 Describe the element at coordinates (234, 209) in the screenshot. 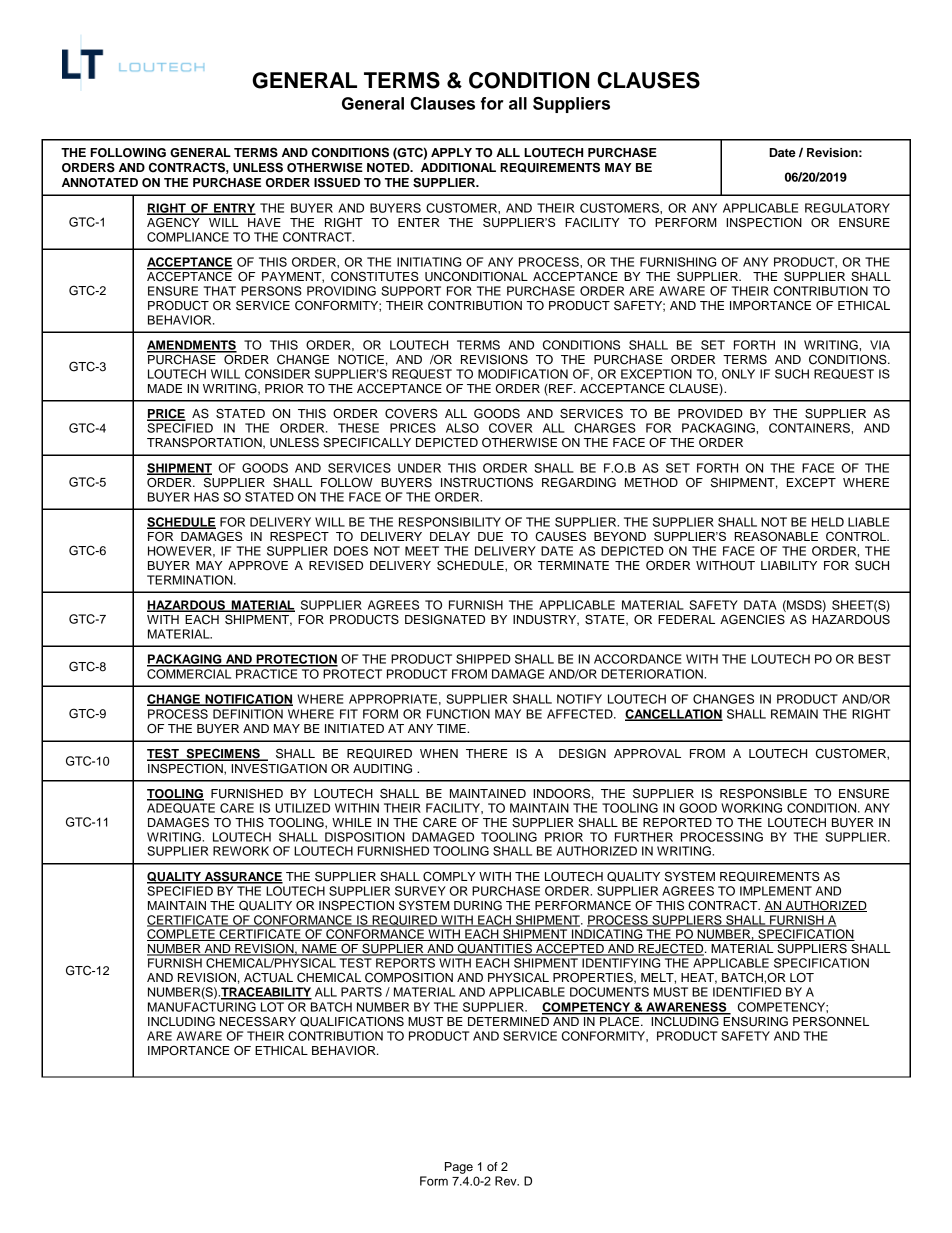

I see `ENTRY` at that location.
